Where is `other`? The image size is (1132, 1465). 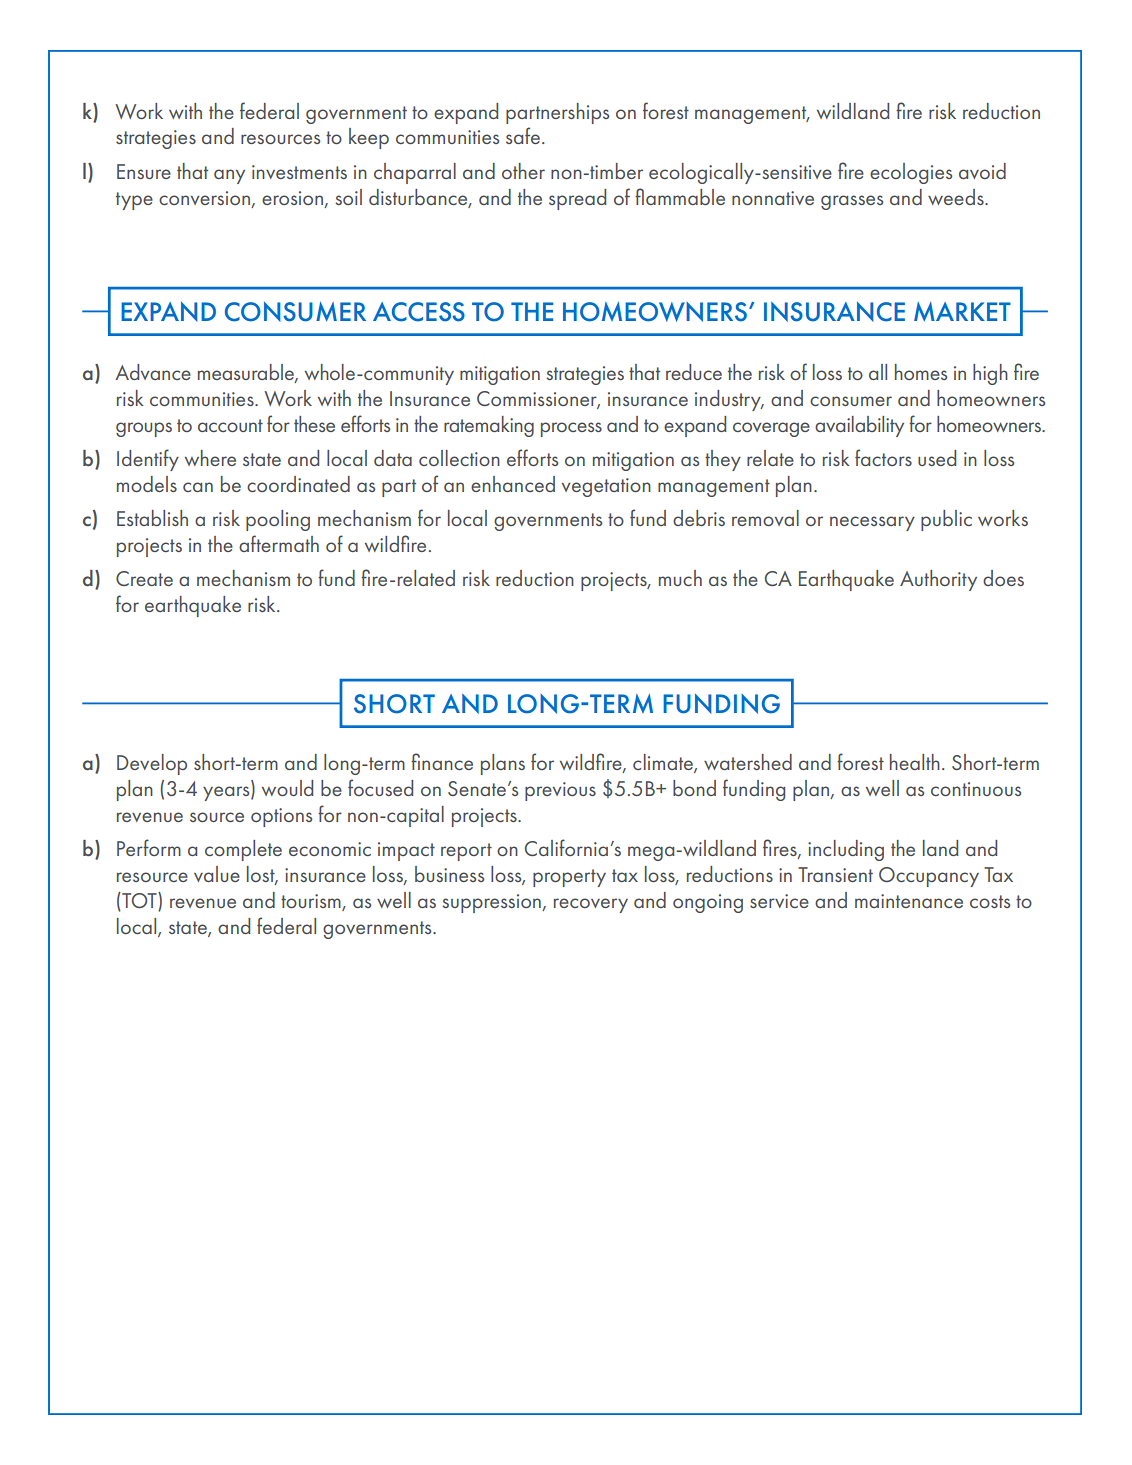 other is located at coordinates (523, 171).
